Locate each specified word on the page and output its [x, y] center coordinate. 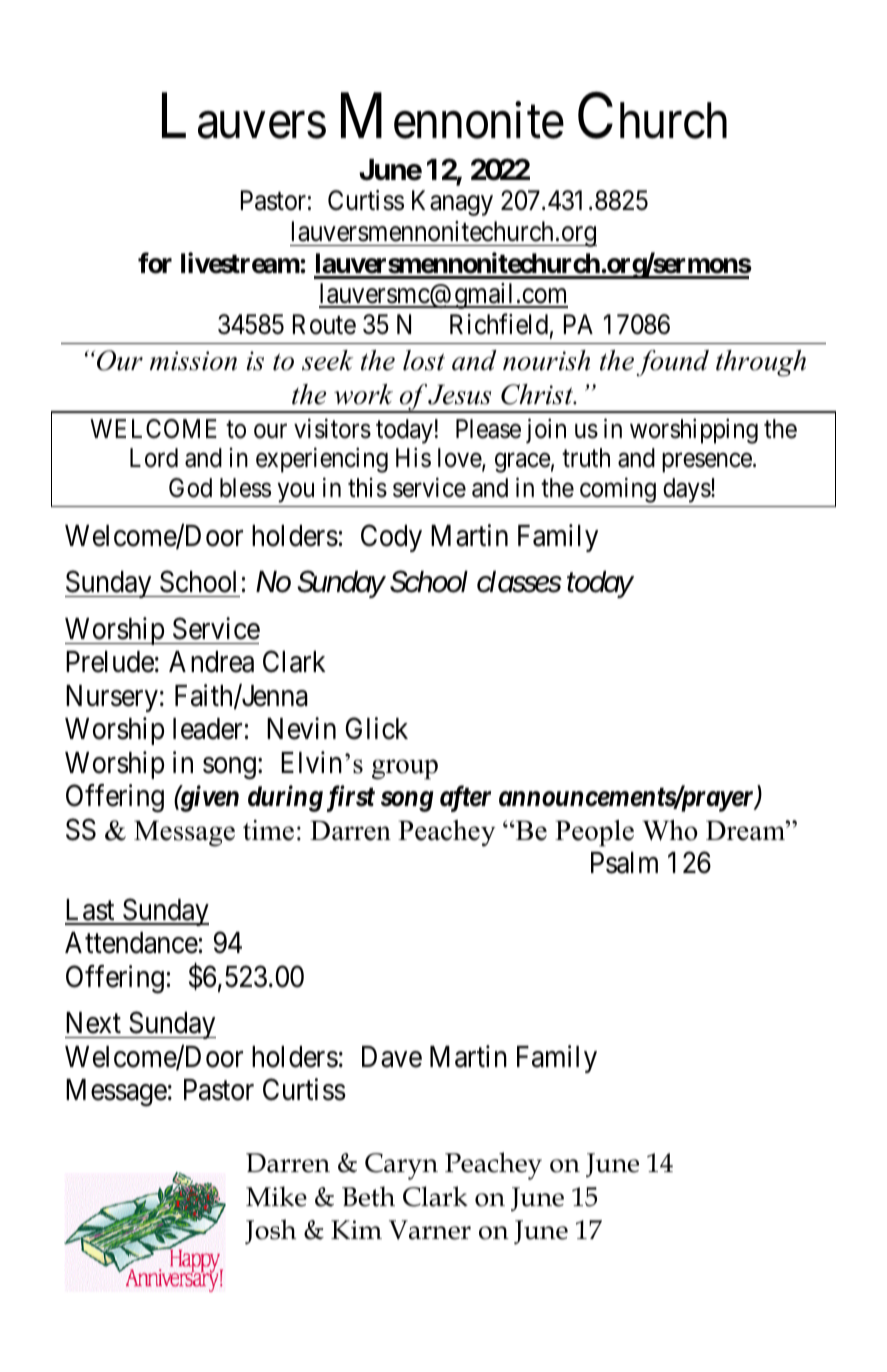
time [268, 830]
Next [93, 1023]
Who [670, 830]
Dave [392, 1057]
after [465, 799]
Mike [276, 1196]
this [367, 487]
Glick [377, 729]
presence [707, 463]
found [672, 363]
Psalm [624, 863]
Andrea [211, 662]
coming [618, 490]
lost [424, 360]
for [155, 263]
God [190, 488]
